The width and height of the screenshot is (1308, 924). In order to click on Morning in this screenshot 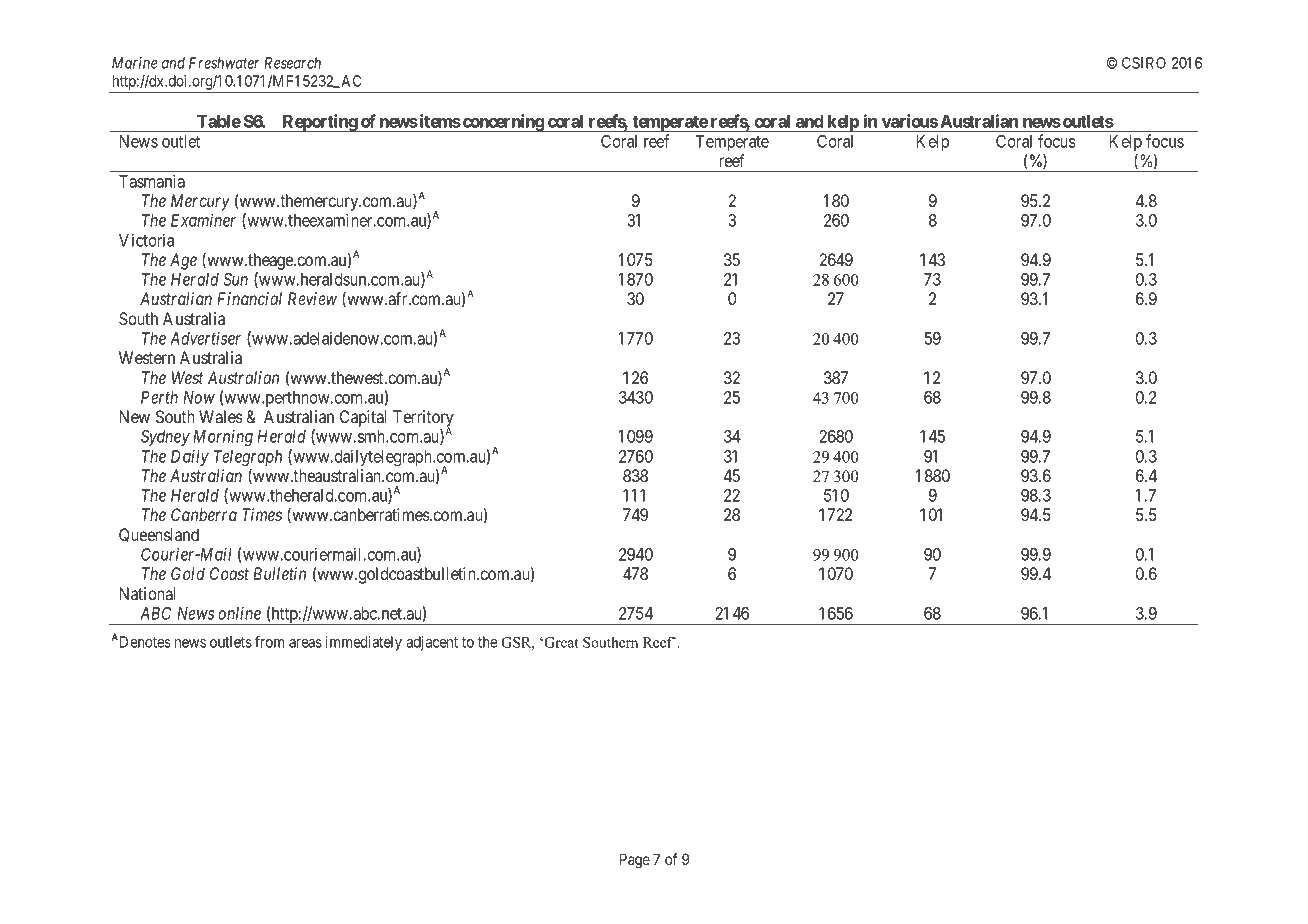, I will do `click(223, 437)`.
